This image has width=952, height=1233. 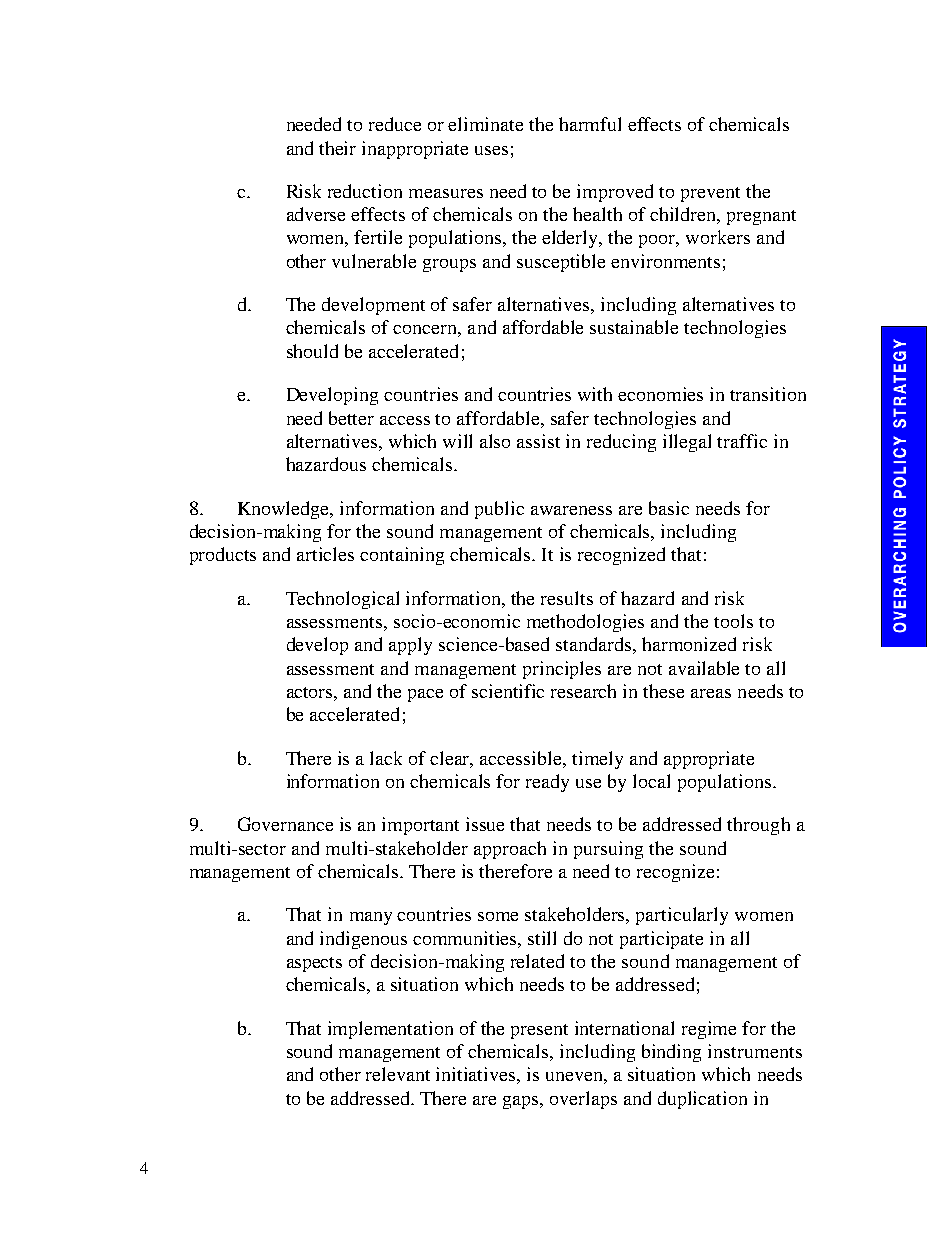 What do you see at coordinates (398, 1074) in the image?
I see `relevant` at bounding box center [398, 1074].
